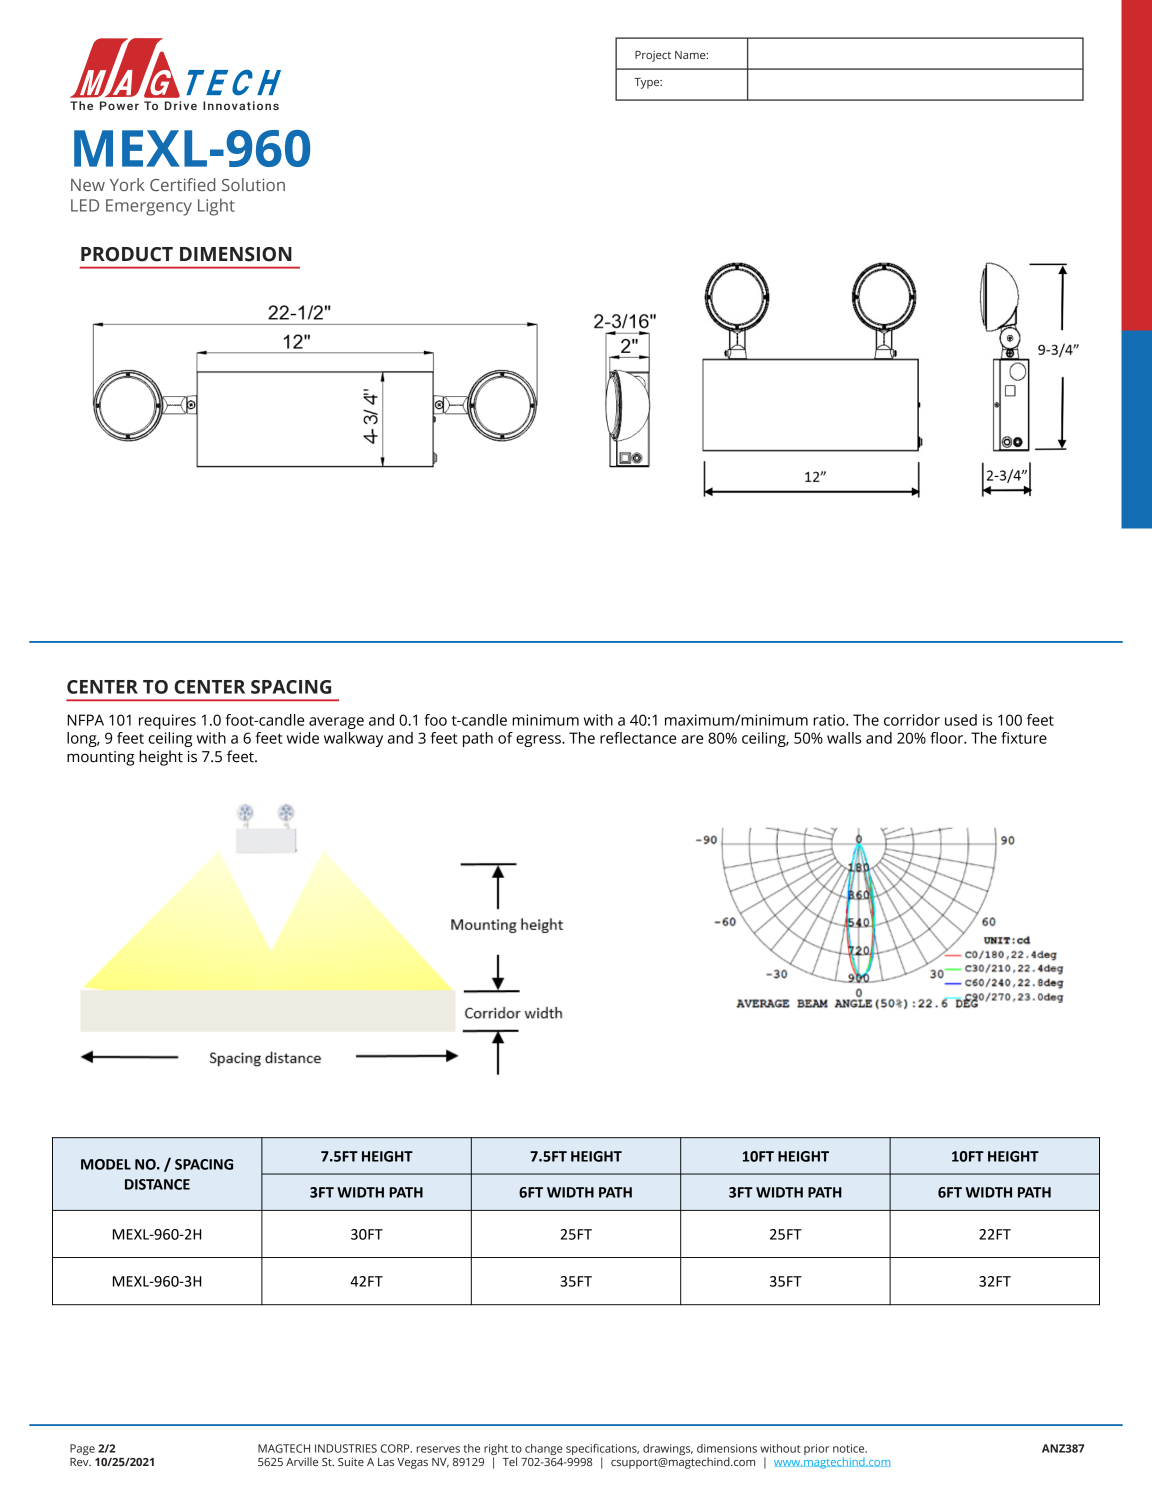 Image resolution: width=1152 pixels, height=1491 pixels. Describe the element at coordinates (539, 741) in the document. I see `egress` at that location.
